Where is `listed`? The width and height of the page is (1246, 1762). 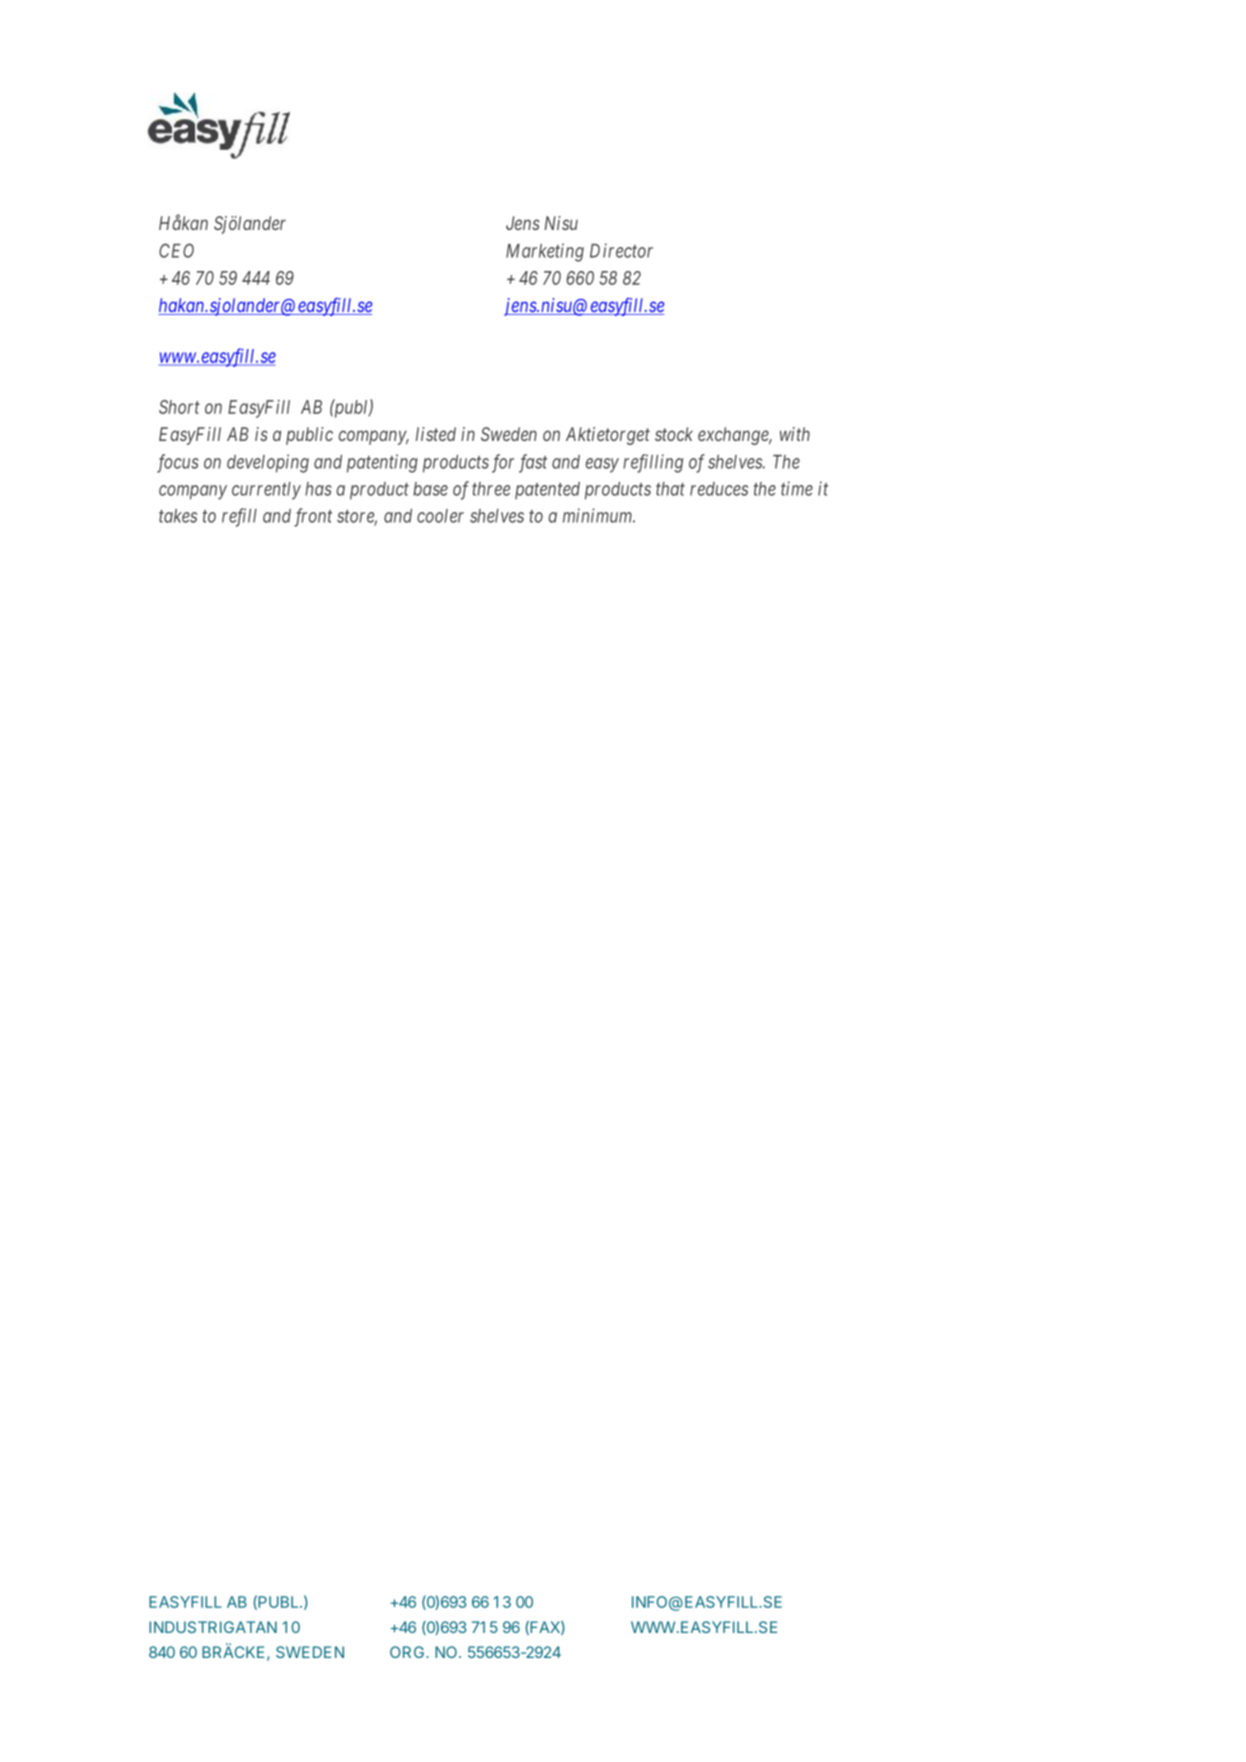 listed is located at coordinates (436, 434).
